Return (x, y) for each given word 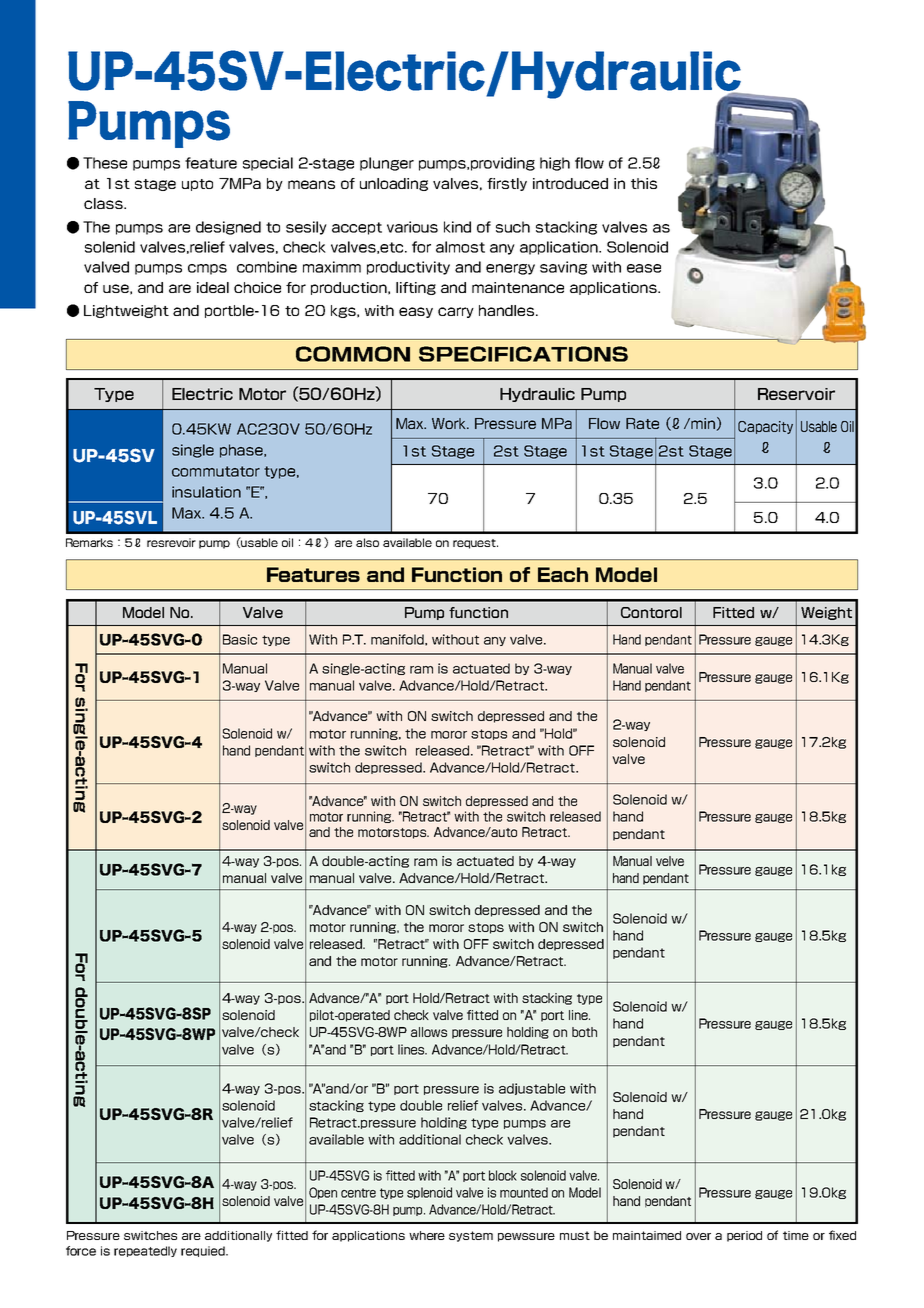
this (644, 183)
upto (197, 185)
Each (563, 574)
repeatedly (145, 1251)
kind (457, 227)
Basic (240, 639)
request (475, 544)
